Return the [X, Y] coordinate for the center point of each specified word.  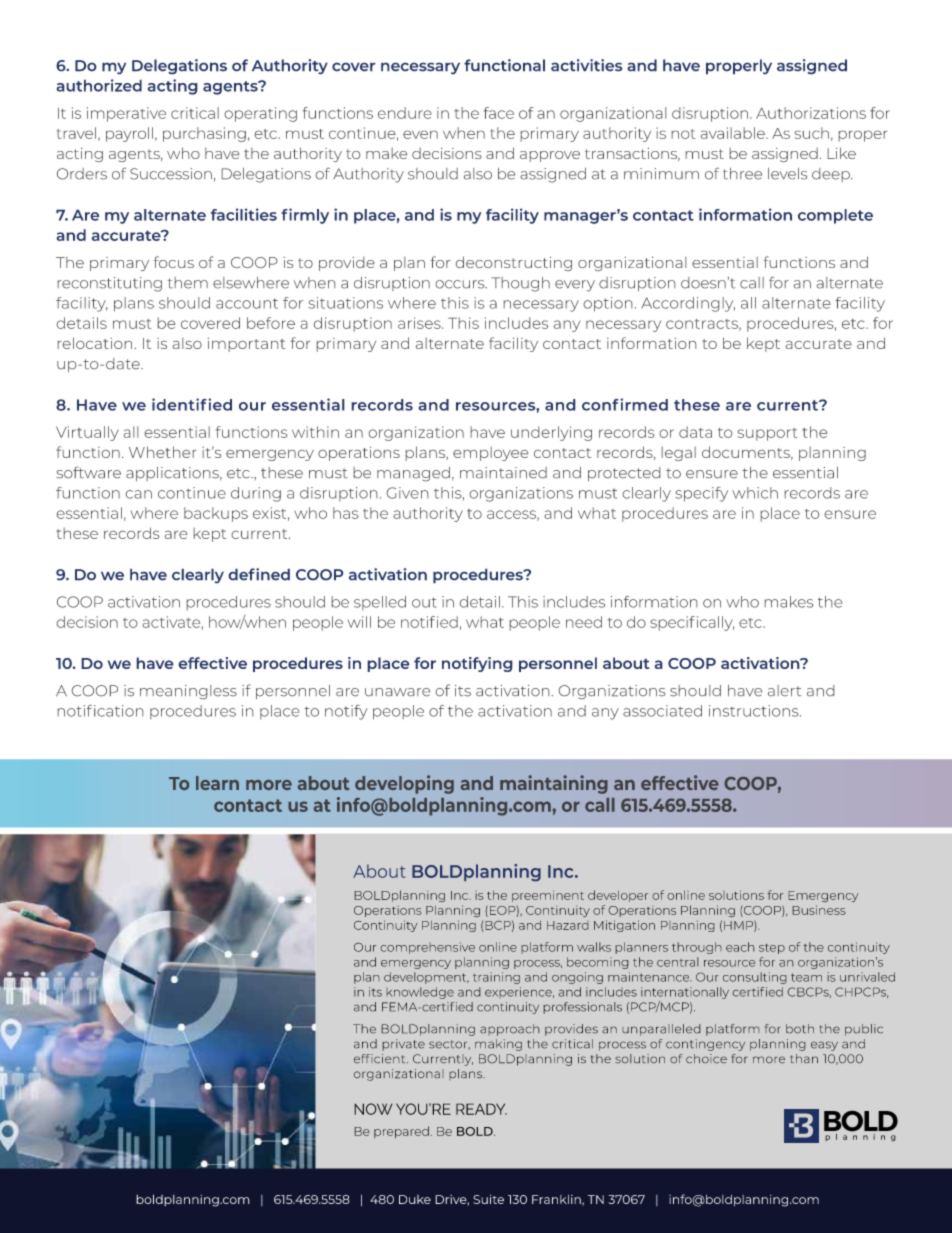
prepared [401, 1132]
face [498, 113]
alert [785, 691]
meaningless [188, 692]
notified [429, 622]
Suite [488, 1199]
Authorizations [811, 113]
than [804, 1059]
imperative [126, 114]
